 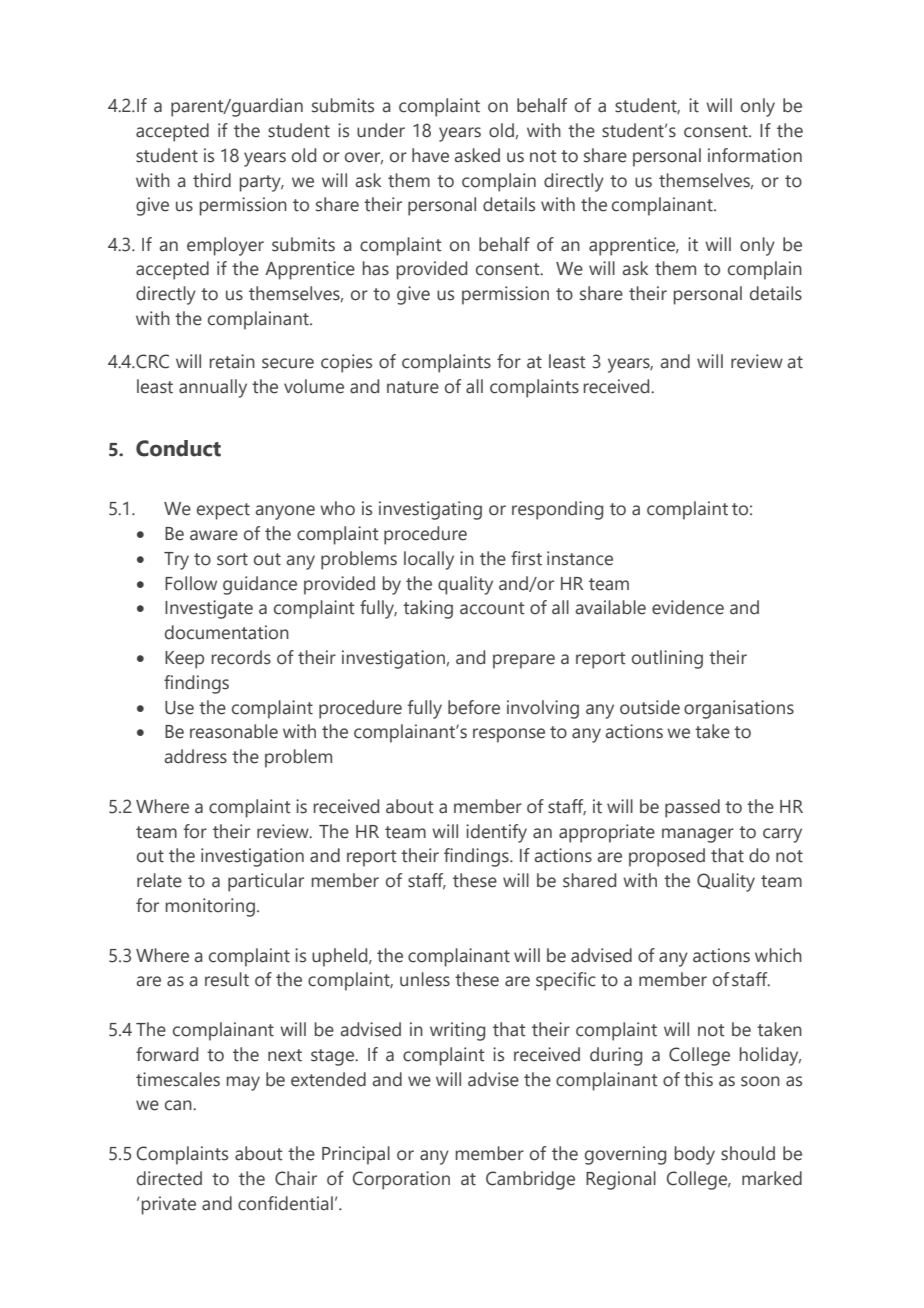 What do you see at coordinates (688, 607) in the image?
I see `evidence` at bounding box center [688, 607].
